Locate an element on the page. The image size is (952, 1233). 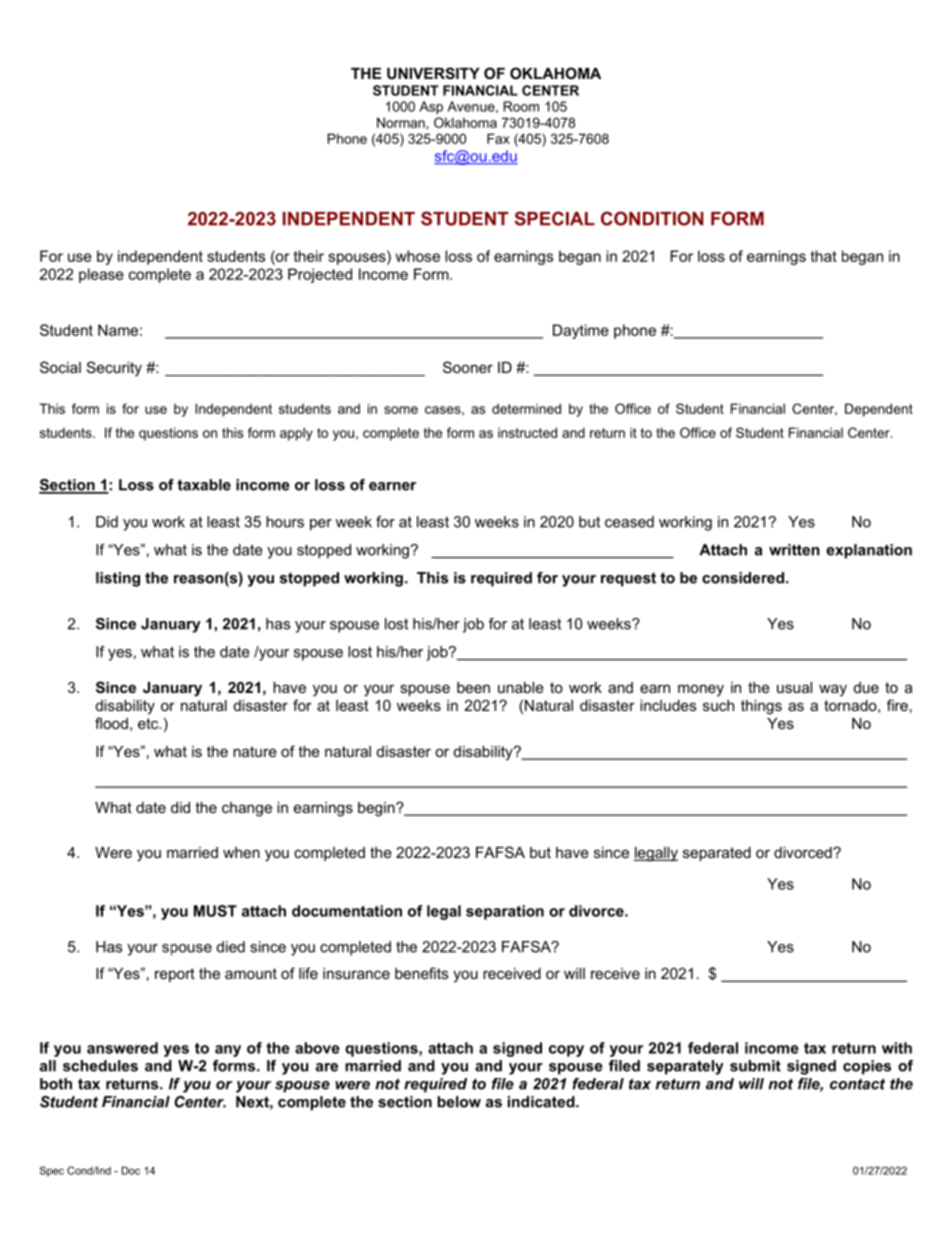
separation is located at coordinates (505, 912).
